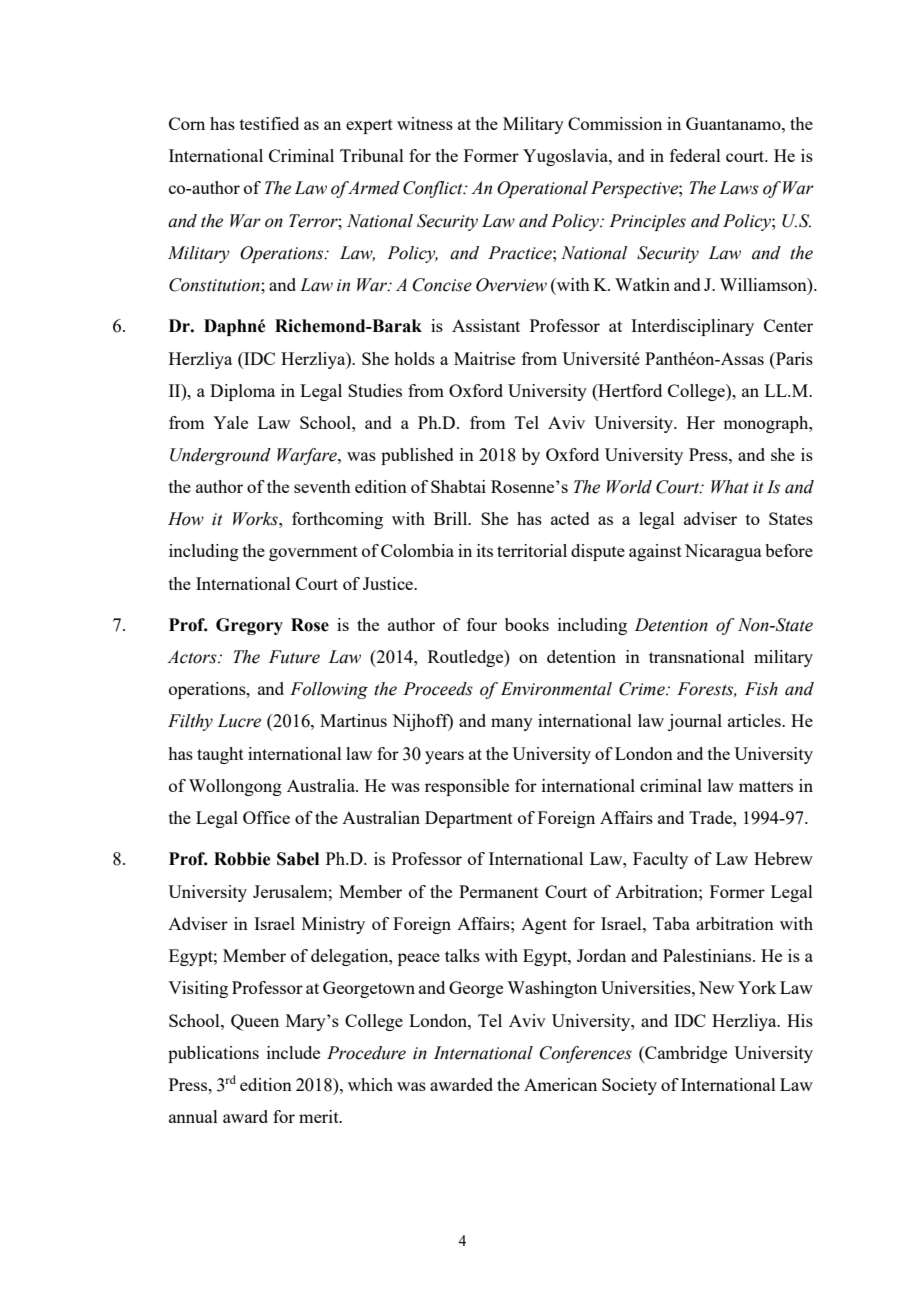  I want to click on federal, so click(695, 155).
